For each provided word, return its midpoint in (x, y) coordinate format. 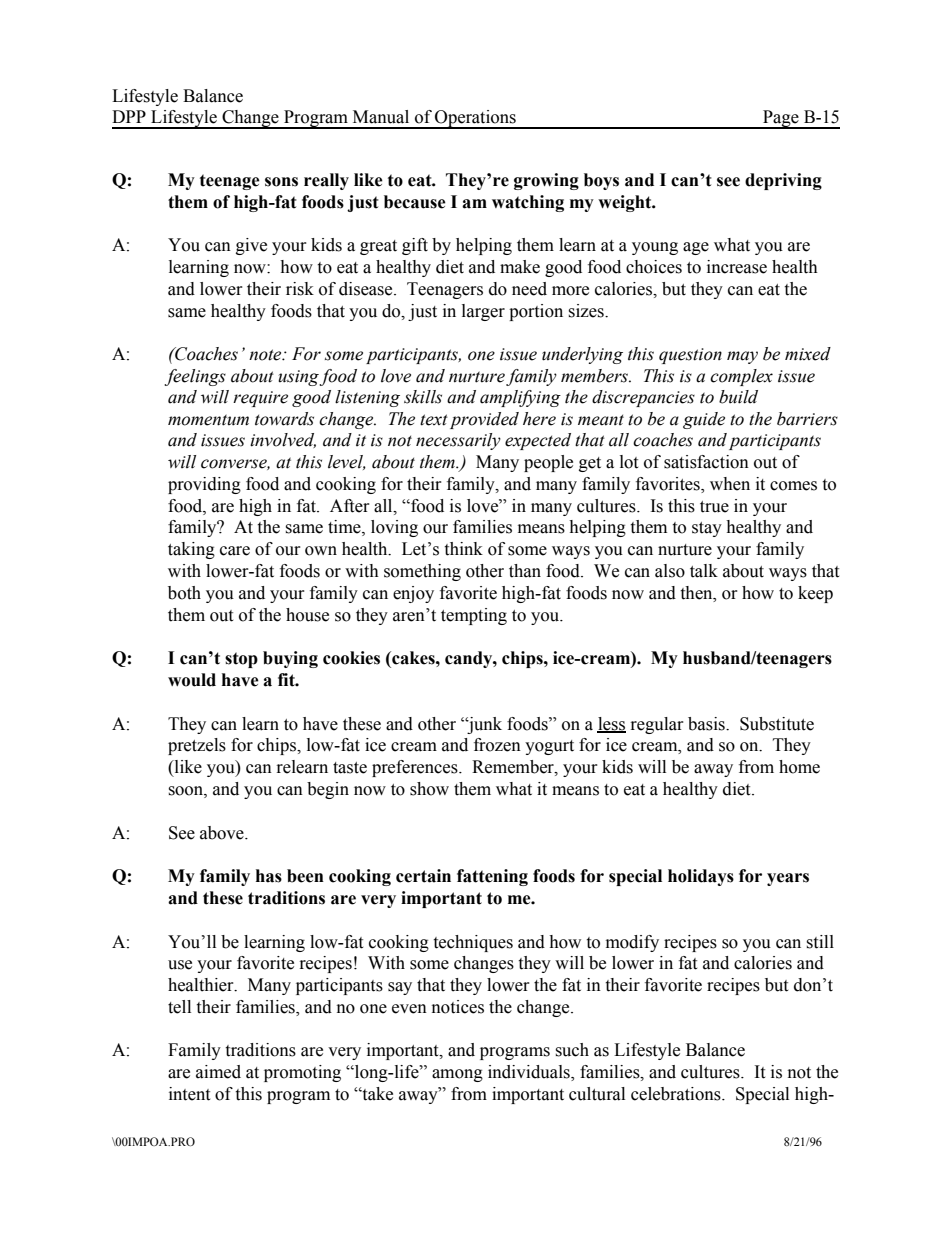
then (697, 593)
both (184, 593)
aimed (218, 1072)
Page (781, 119)
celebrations (677, 1094)
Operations (475, 119)
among (457, 1075)
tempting (474, 616)
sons (281, 182)
